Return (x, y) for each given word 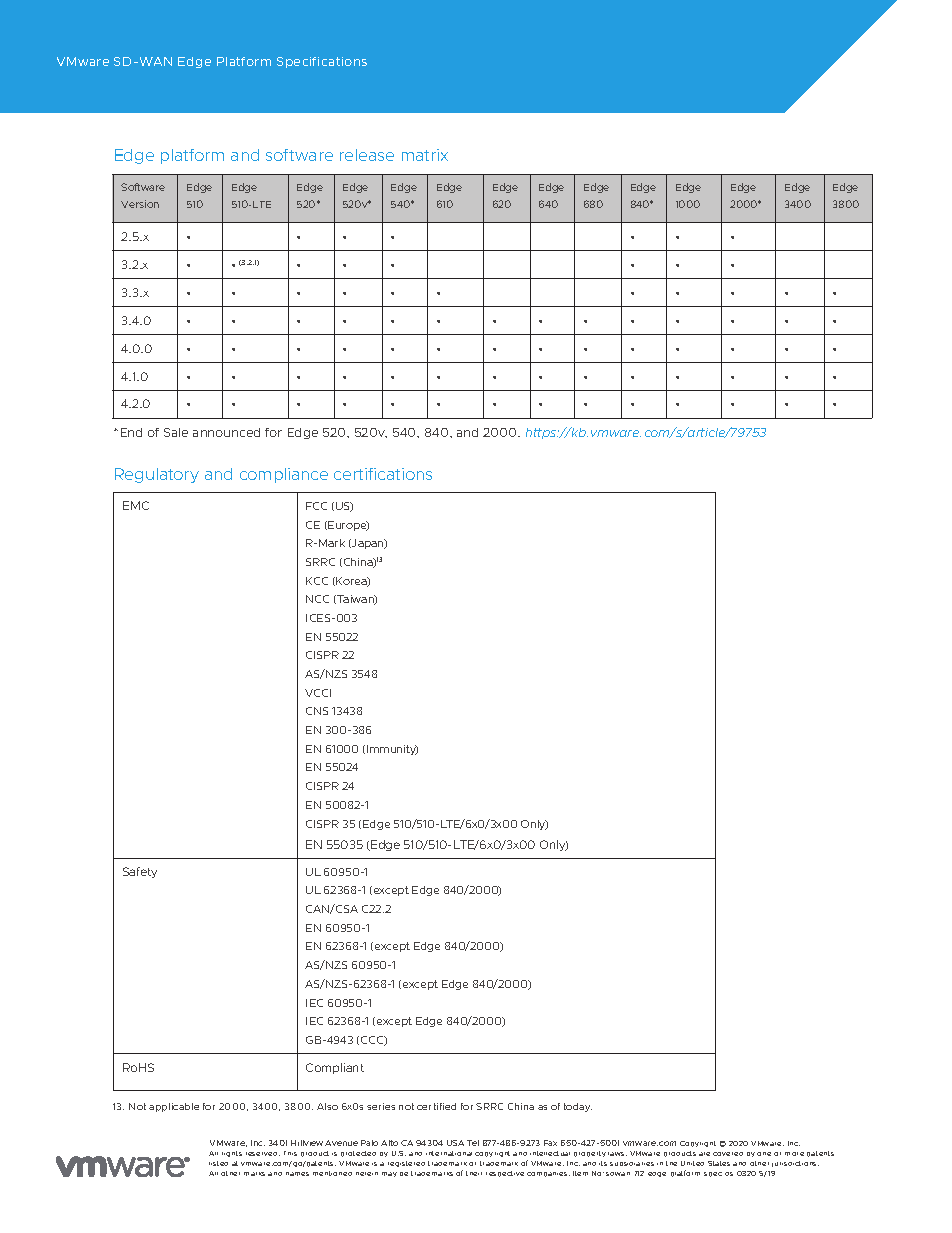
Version (140, 204)
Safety (140, 872)
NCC (317, 599)
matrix (425, 155)
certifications (383, 474)
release (367, 155)
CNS (317, 711)
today (578, 1107)
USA (455, 1143)
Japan (368, 544)
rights (232, 1154)
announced (226, 432)
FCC (316, 506)
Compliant (335, 1068)
